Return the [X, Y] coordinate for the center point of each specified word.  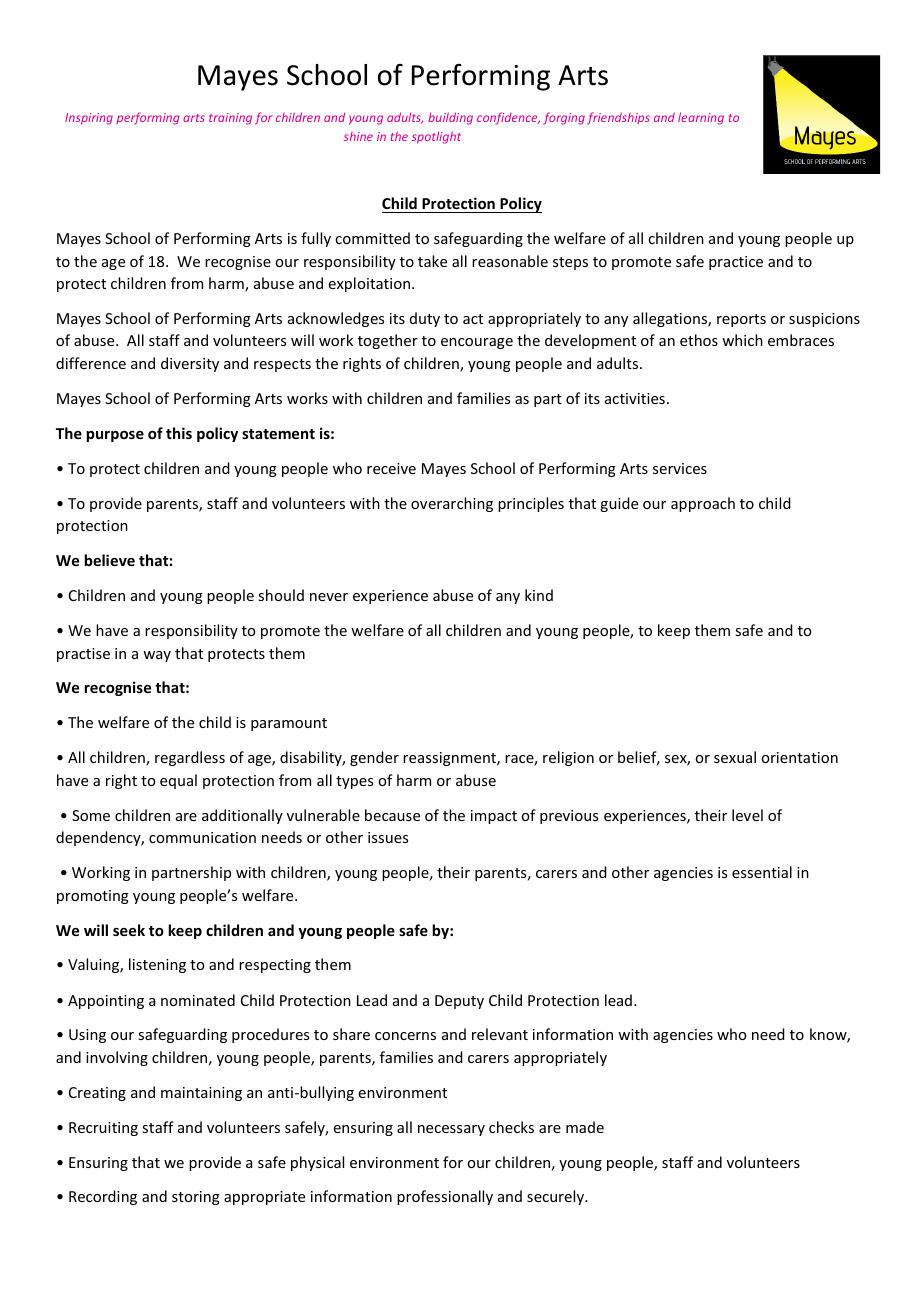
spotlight [436, 137]
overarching [452, 504]
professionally [445, 1197]
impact [494, 817]
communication [202, 837]
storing [196, 1198]
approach [703, 504]
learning [701, 118]
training [230, 119]
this [179, 433]
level [747, 815]
